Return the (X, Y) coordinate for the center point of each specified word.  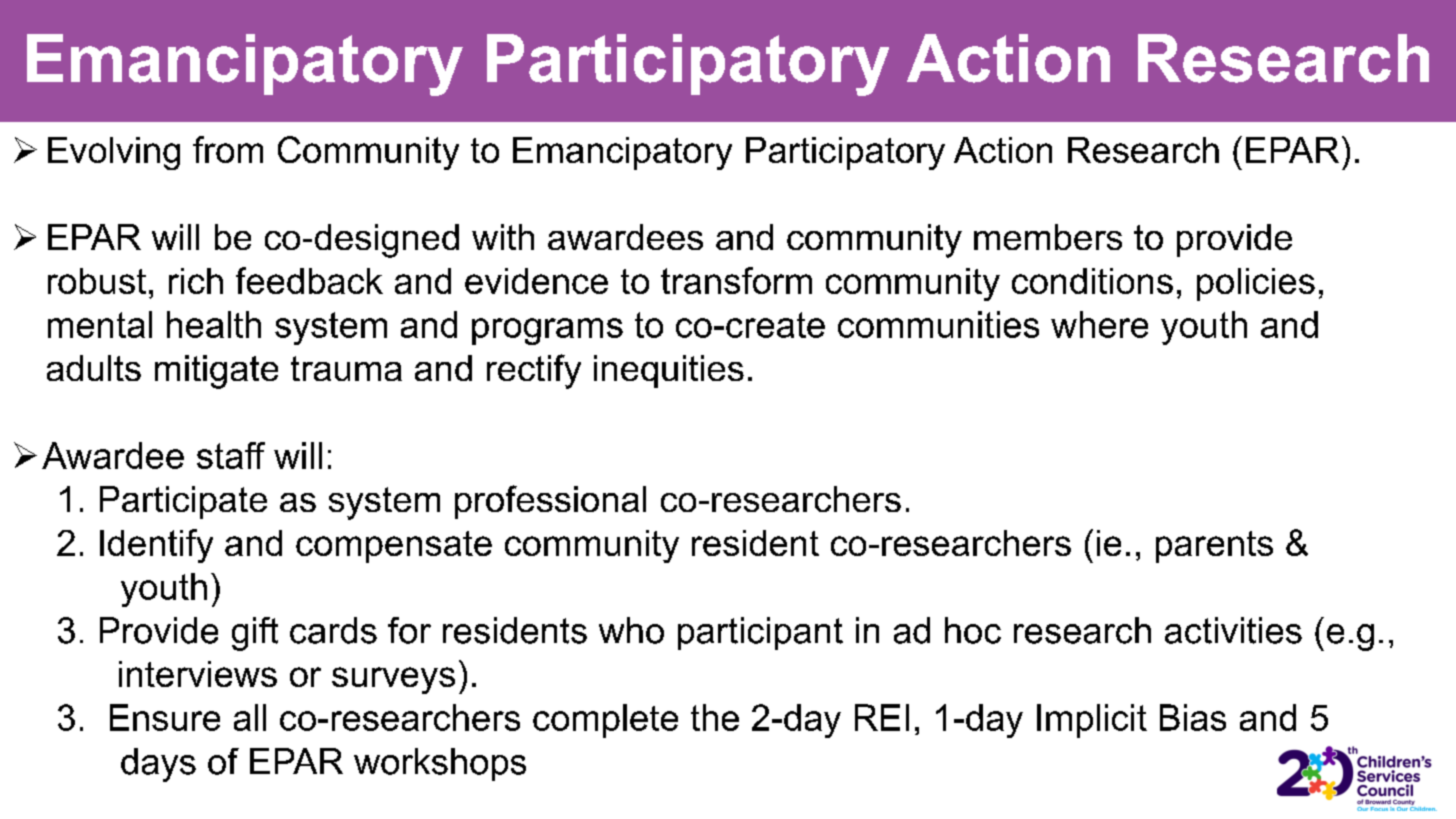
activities (1233, 630)
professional (550, 502)
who (631, 630)
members (1048, 237)
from (228, 149)
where (1099, 324)
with (503, 237)
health (214, 324)
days (158, 765)
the (715, 717)
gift (255, 634)
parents (1214, 547)
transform (736, 280)
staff (231, 455)
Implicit (1092, 721)
